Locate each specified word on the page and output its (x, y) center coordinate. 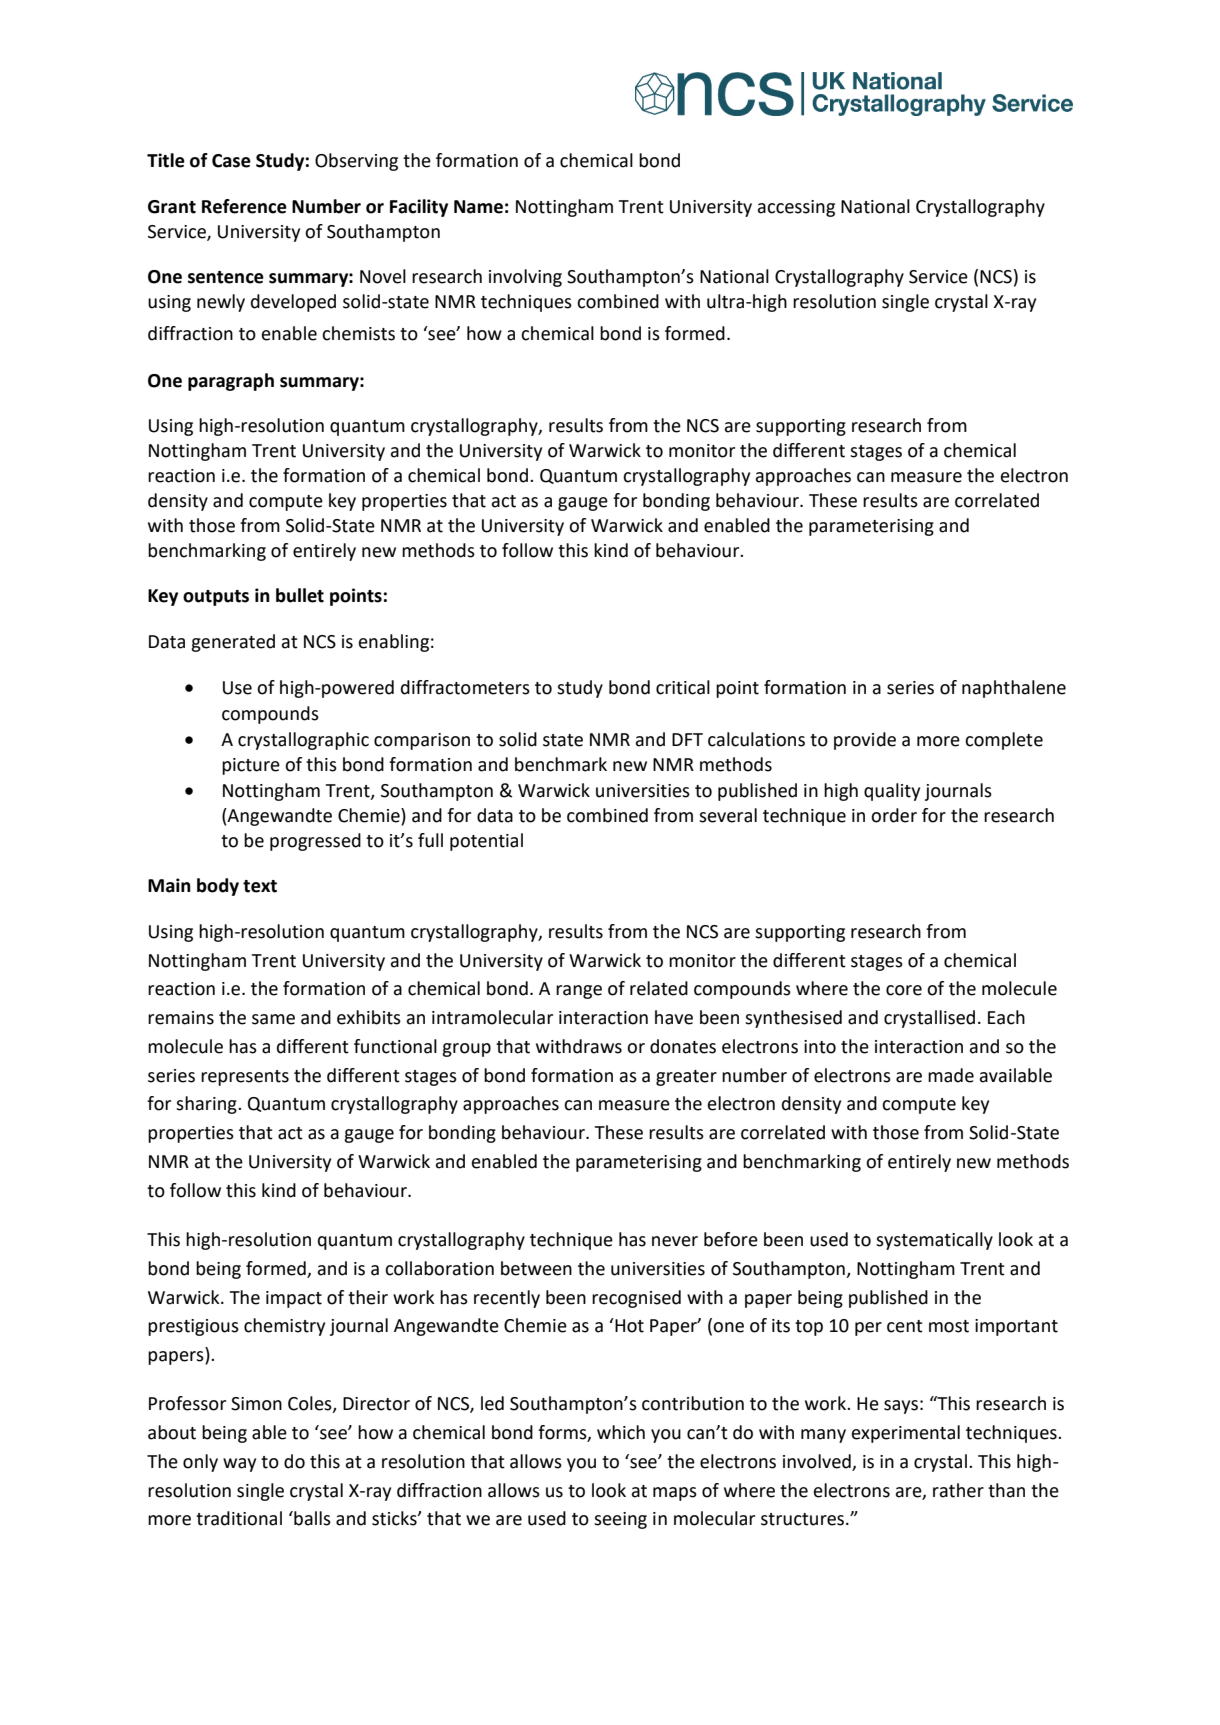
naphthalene (1014, 689)
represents (245, 1078)
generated (233, 643)
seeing (620, 1520)
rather (958, 1490)
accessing (796, 208)
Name (478, 207)
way (239, 1465)
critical (683, 687)
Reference (244, 206)
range (579, 992)
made (951, 1075)
